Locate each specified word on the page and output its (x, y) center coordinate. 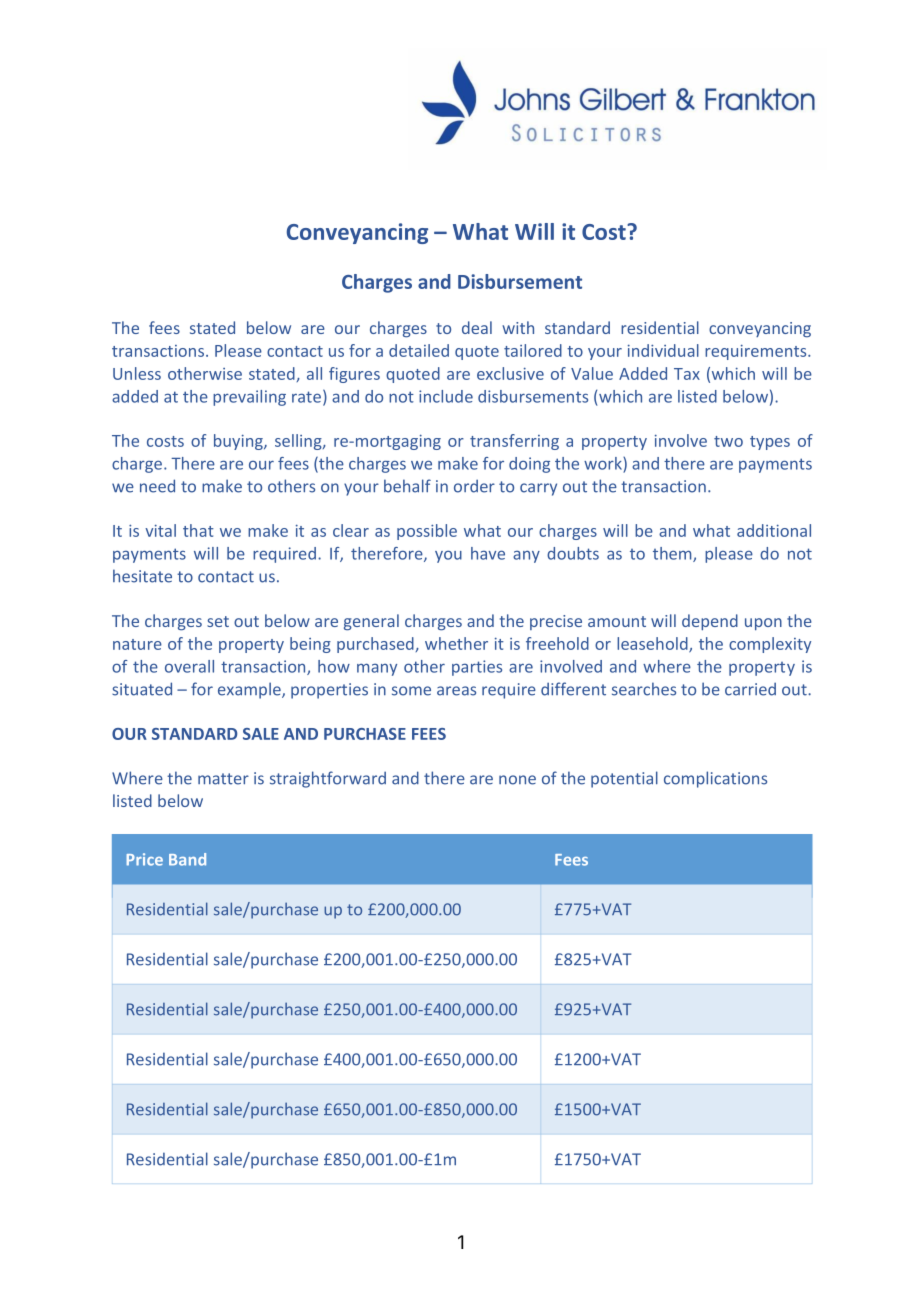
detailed (419, 350)
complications (715, 779)
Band (187, 859)
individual (663, 350)
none (517, 780)
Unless (137, 373)
